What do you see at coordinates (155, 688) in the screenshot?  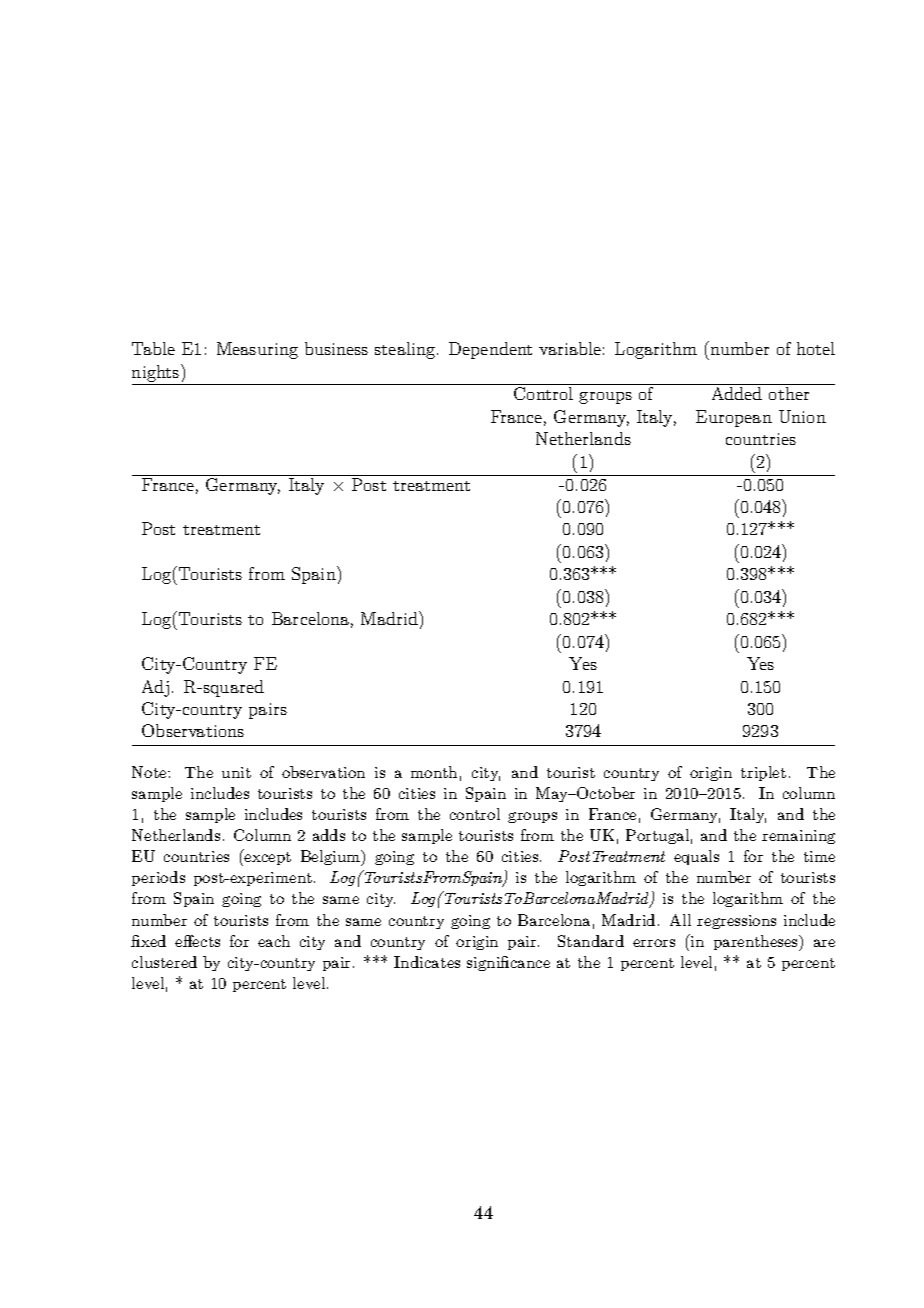 I see `Adj` at bounding box center [155, 688].
